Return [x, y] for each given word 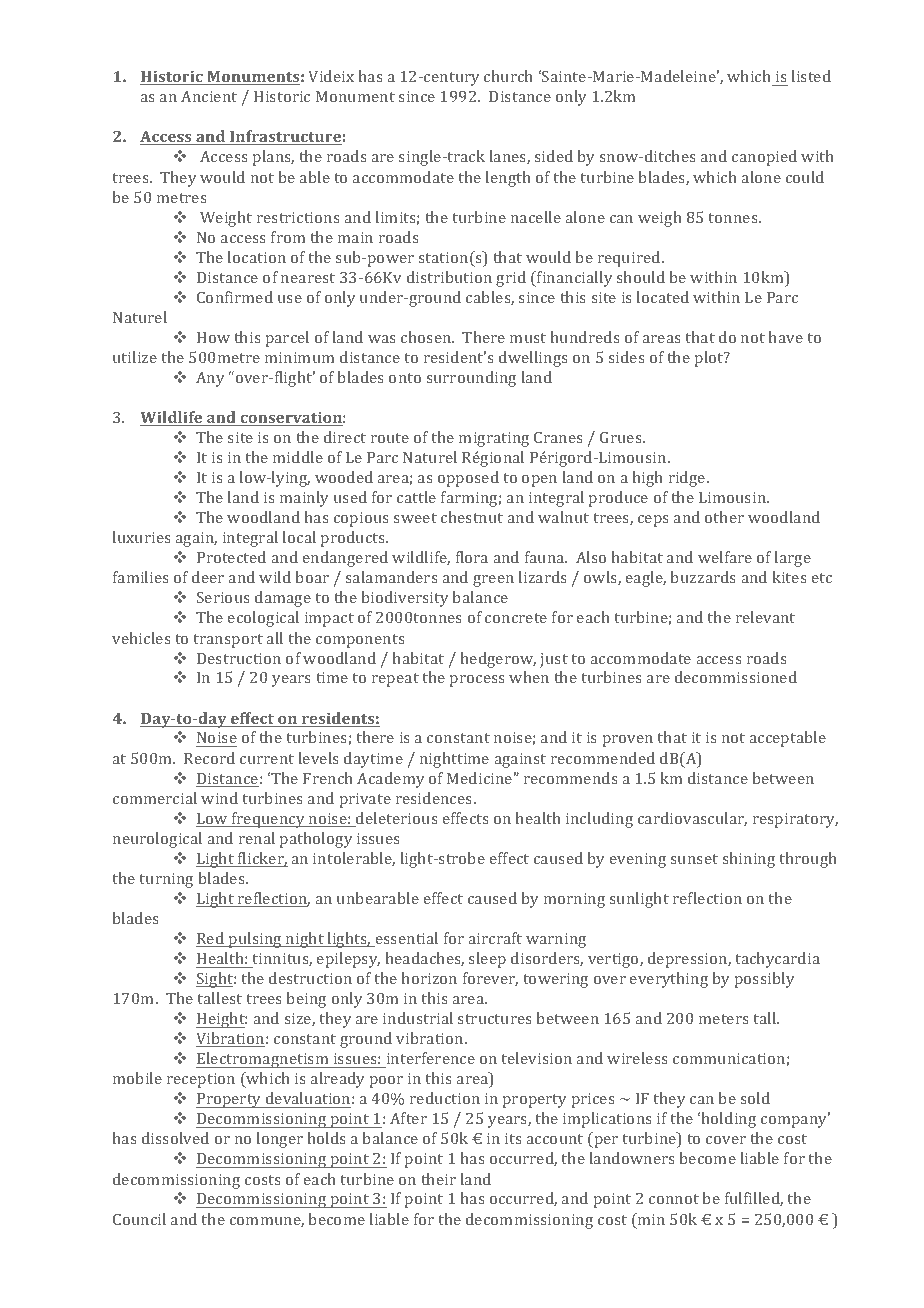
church [508, 76]
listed [811, 76]
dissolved [175, 1138]
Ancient [209, 96]
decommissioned [736, 677]
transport [228, 641]
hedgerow [498, 660]
